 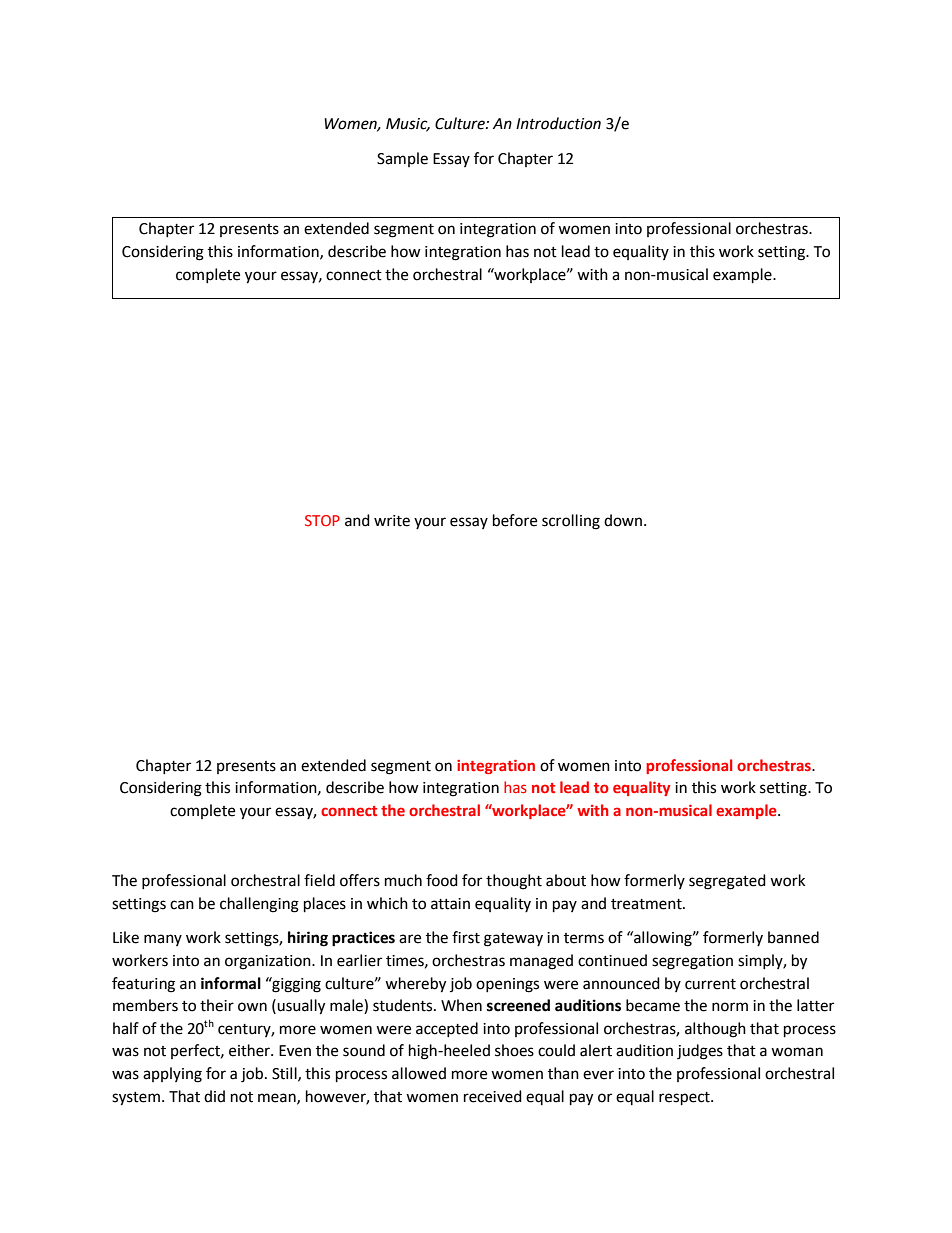 What do you see at coordinates (624, 520) in the screenshot?
I see `down` at bounding box center [624, 520].
